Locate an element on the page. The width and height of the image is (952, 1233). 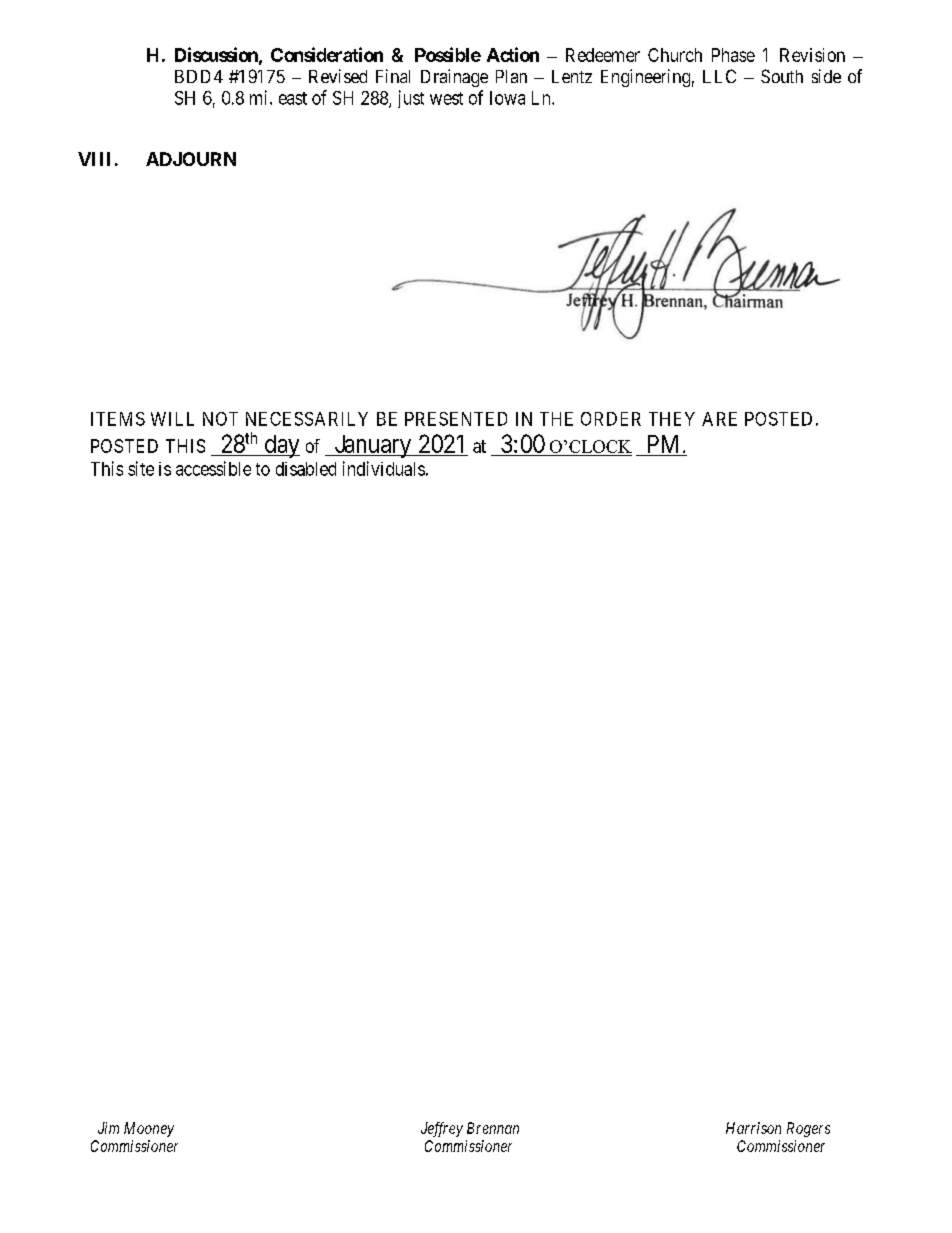
east is located at coordinates (293, 98).
